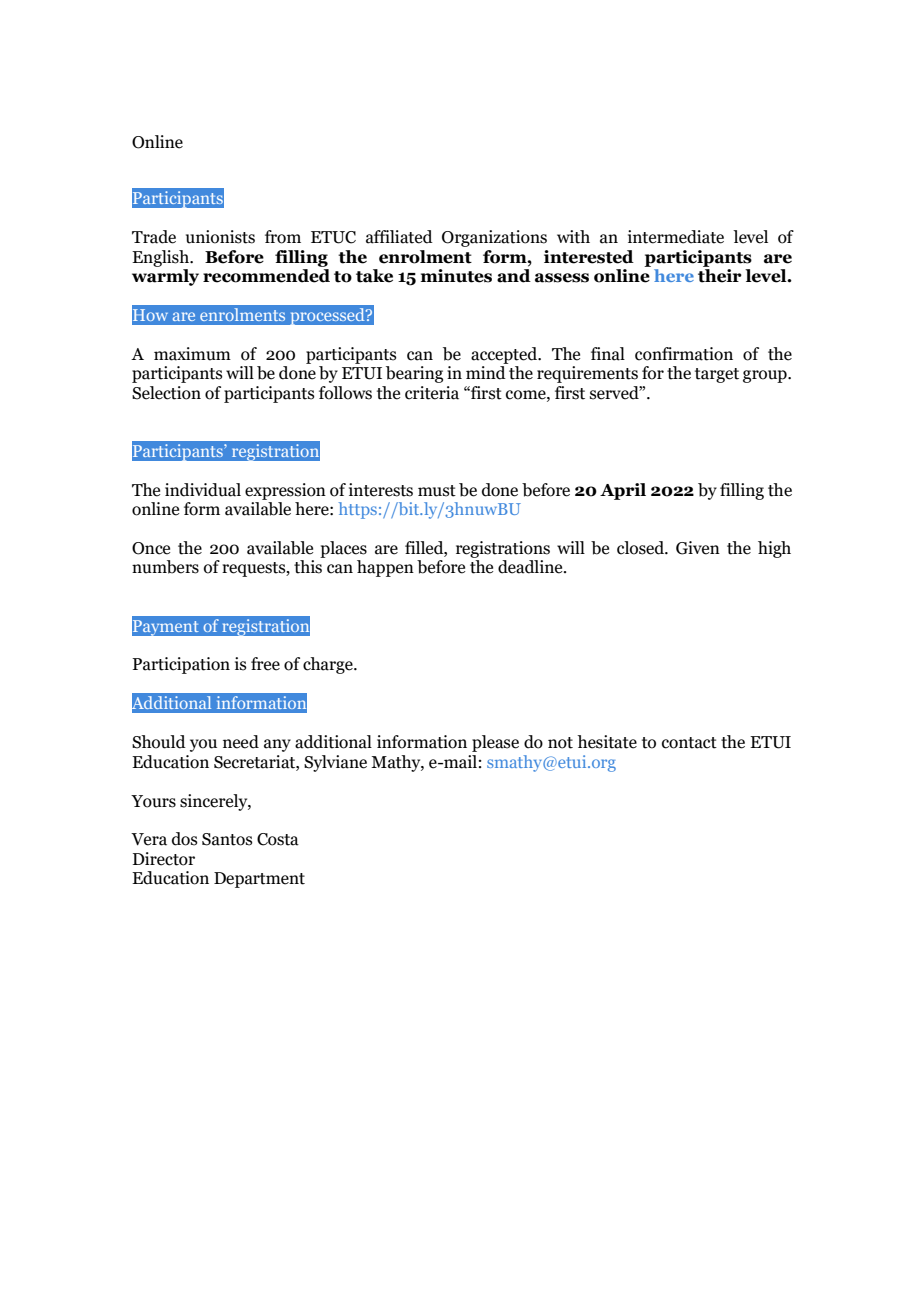  Describe the element at coordinates (698, 548) in the screenshot. I see `Given` at that location.
